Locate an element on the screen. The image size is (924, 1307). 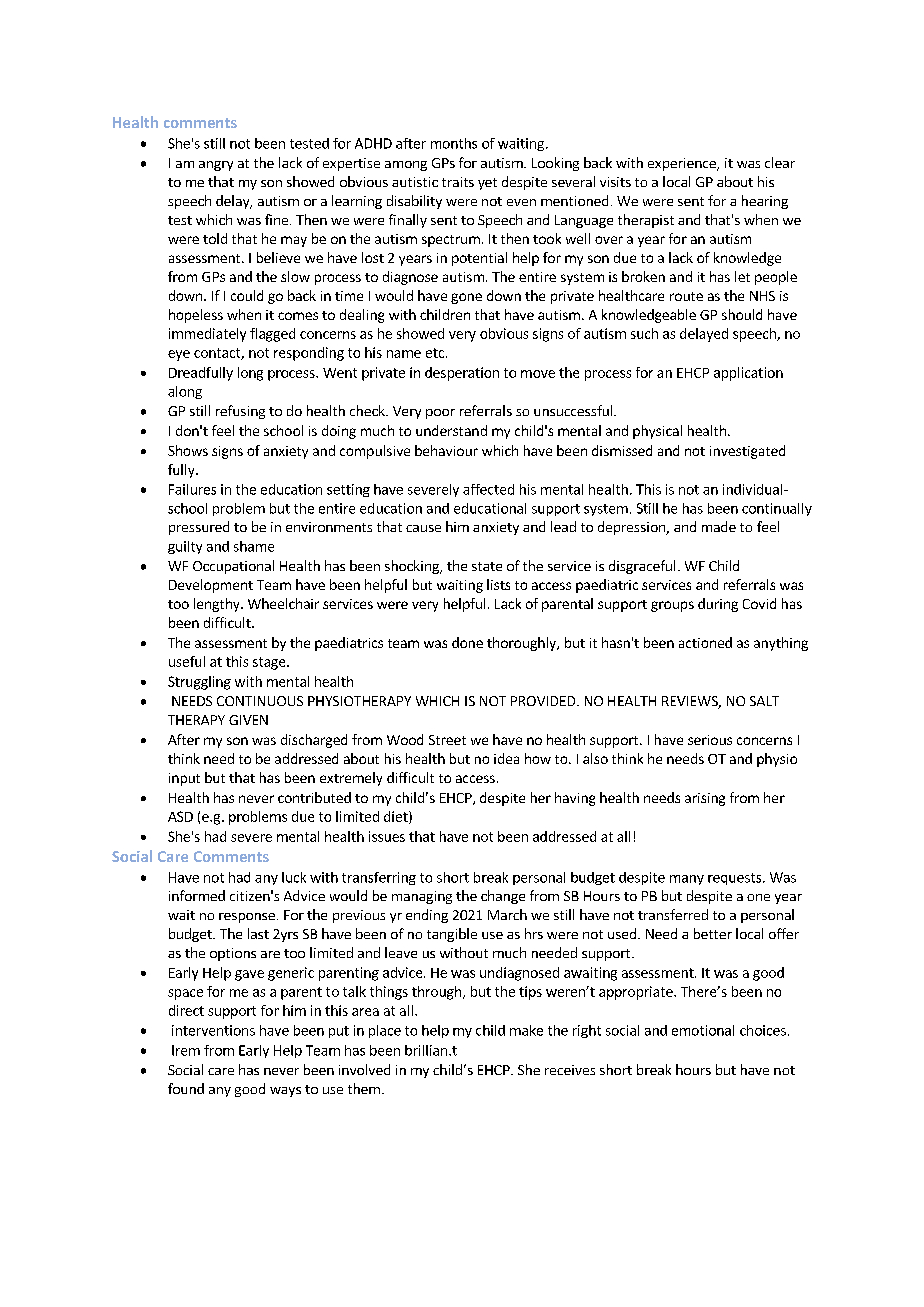
yet is located at coordinates (487, 184).
